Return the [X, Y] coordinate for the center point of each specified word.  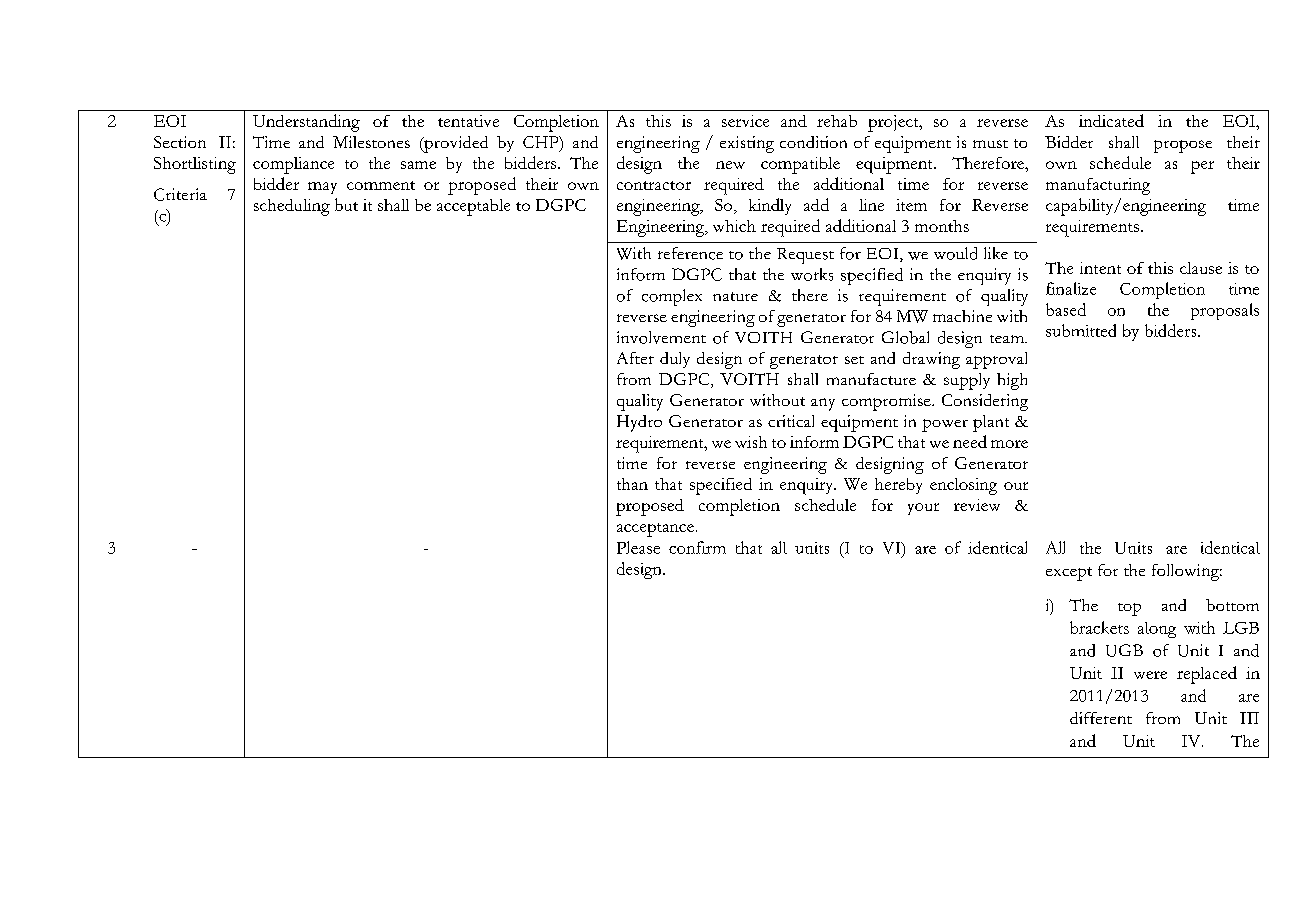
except [1069, 574]
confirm [697, 547]
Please [638, 547]
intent [1100, 268]
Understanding [306, 123]
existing [747, 144]
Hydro [639, 423]
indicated [1111, 120]
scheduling [292, 207]
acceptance [655, 530]
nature [735, 296]
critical [791, 421]
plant [991, 423]
